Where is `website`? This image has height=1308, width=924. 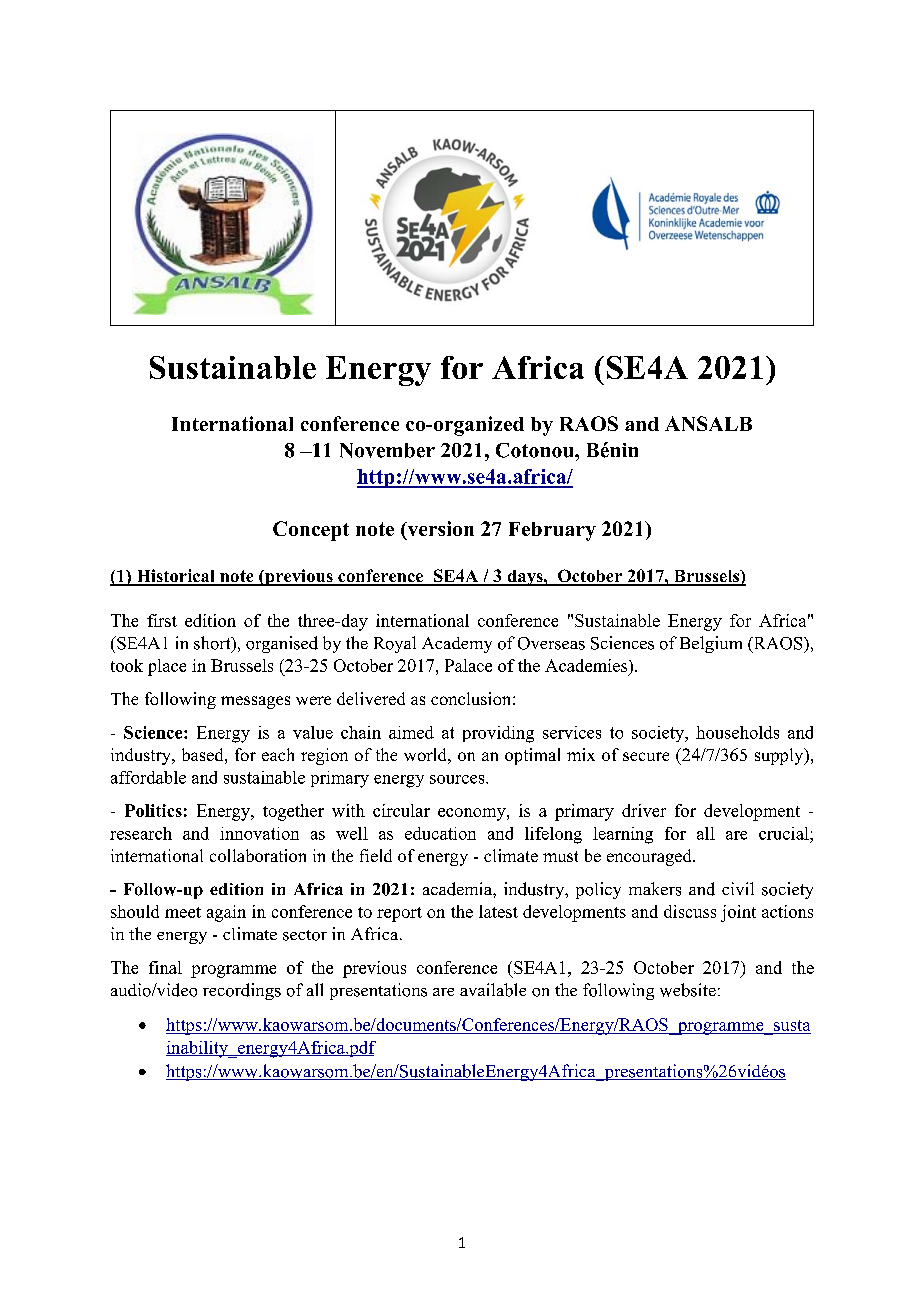
website is located at coordinates (688, 990).
